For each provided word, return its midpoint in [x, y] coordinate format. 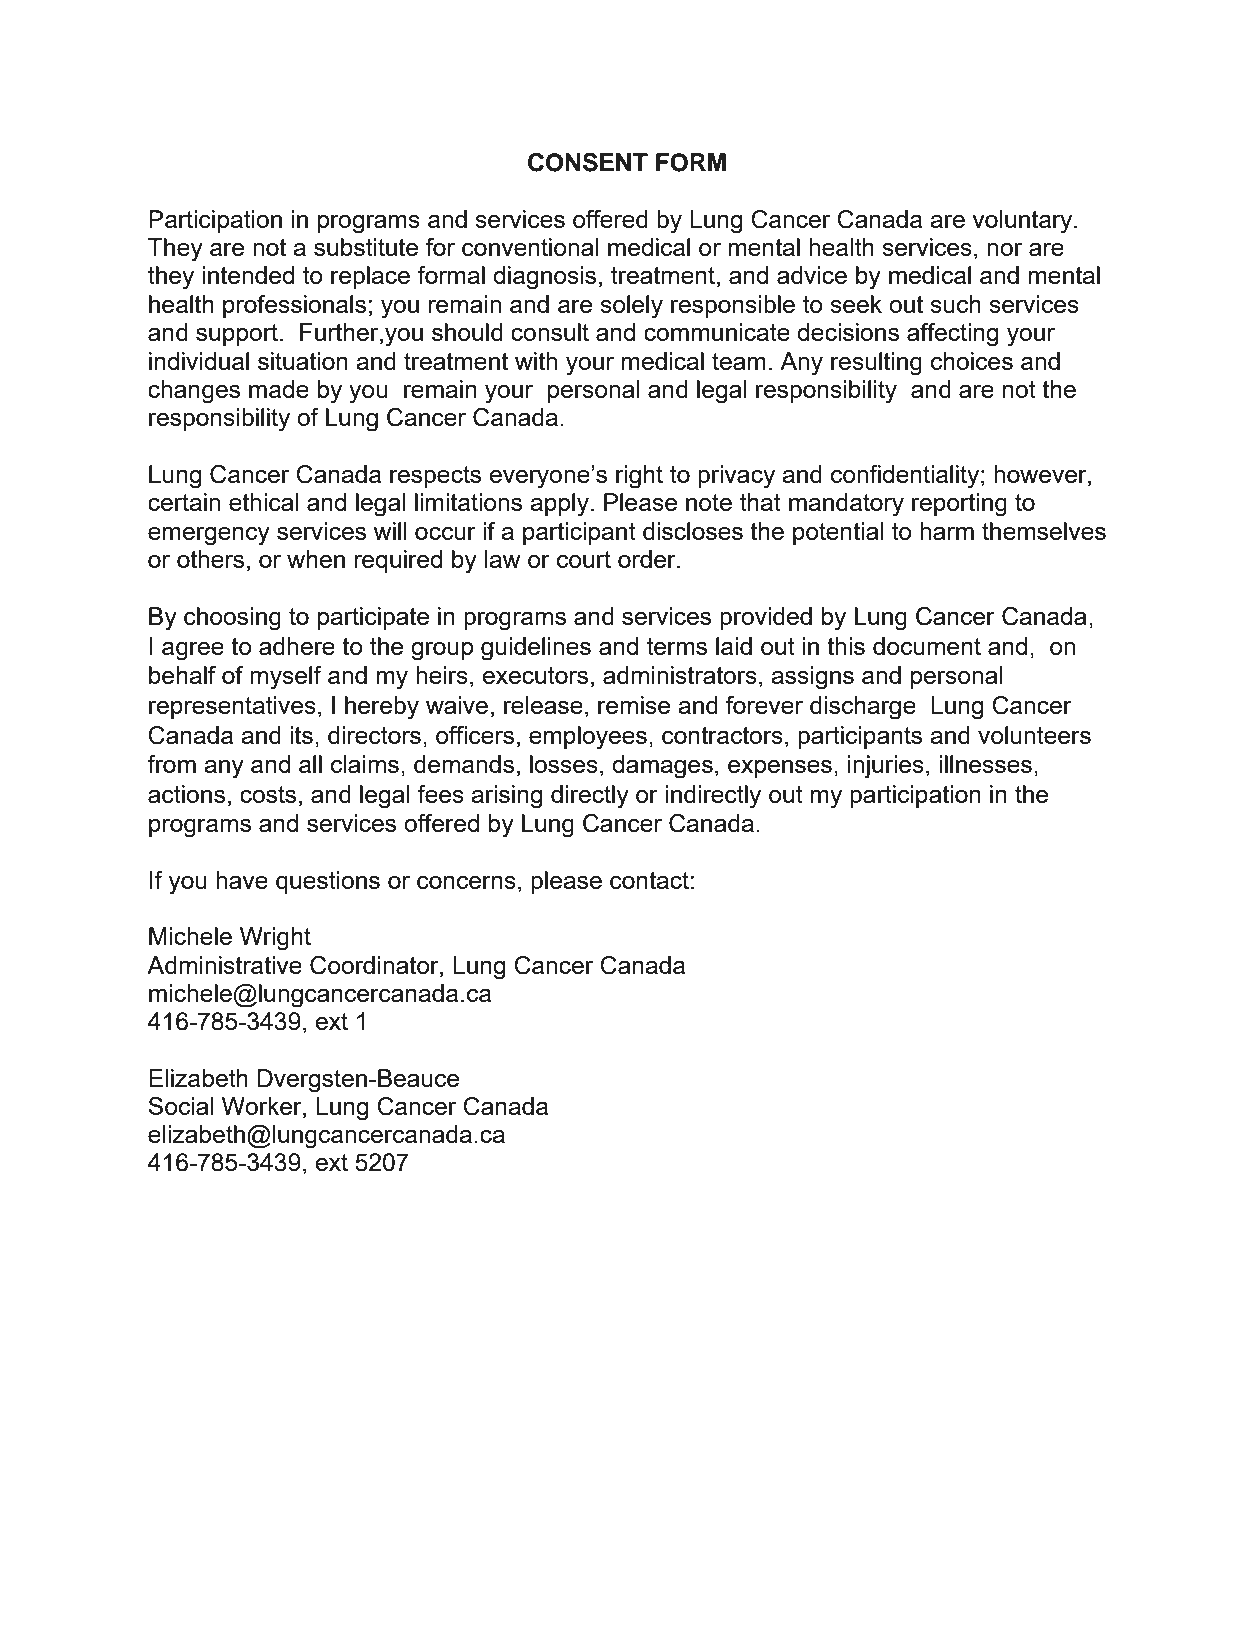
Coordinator [375, 965]
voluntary [1023, 222]
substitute [366, 247]
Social [181, 1106]
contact [649, 880]
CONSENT [588, 162]
